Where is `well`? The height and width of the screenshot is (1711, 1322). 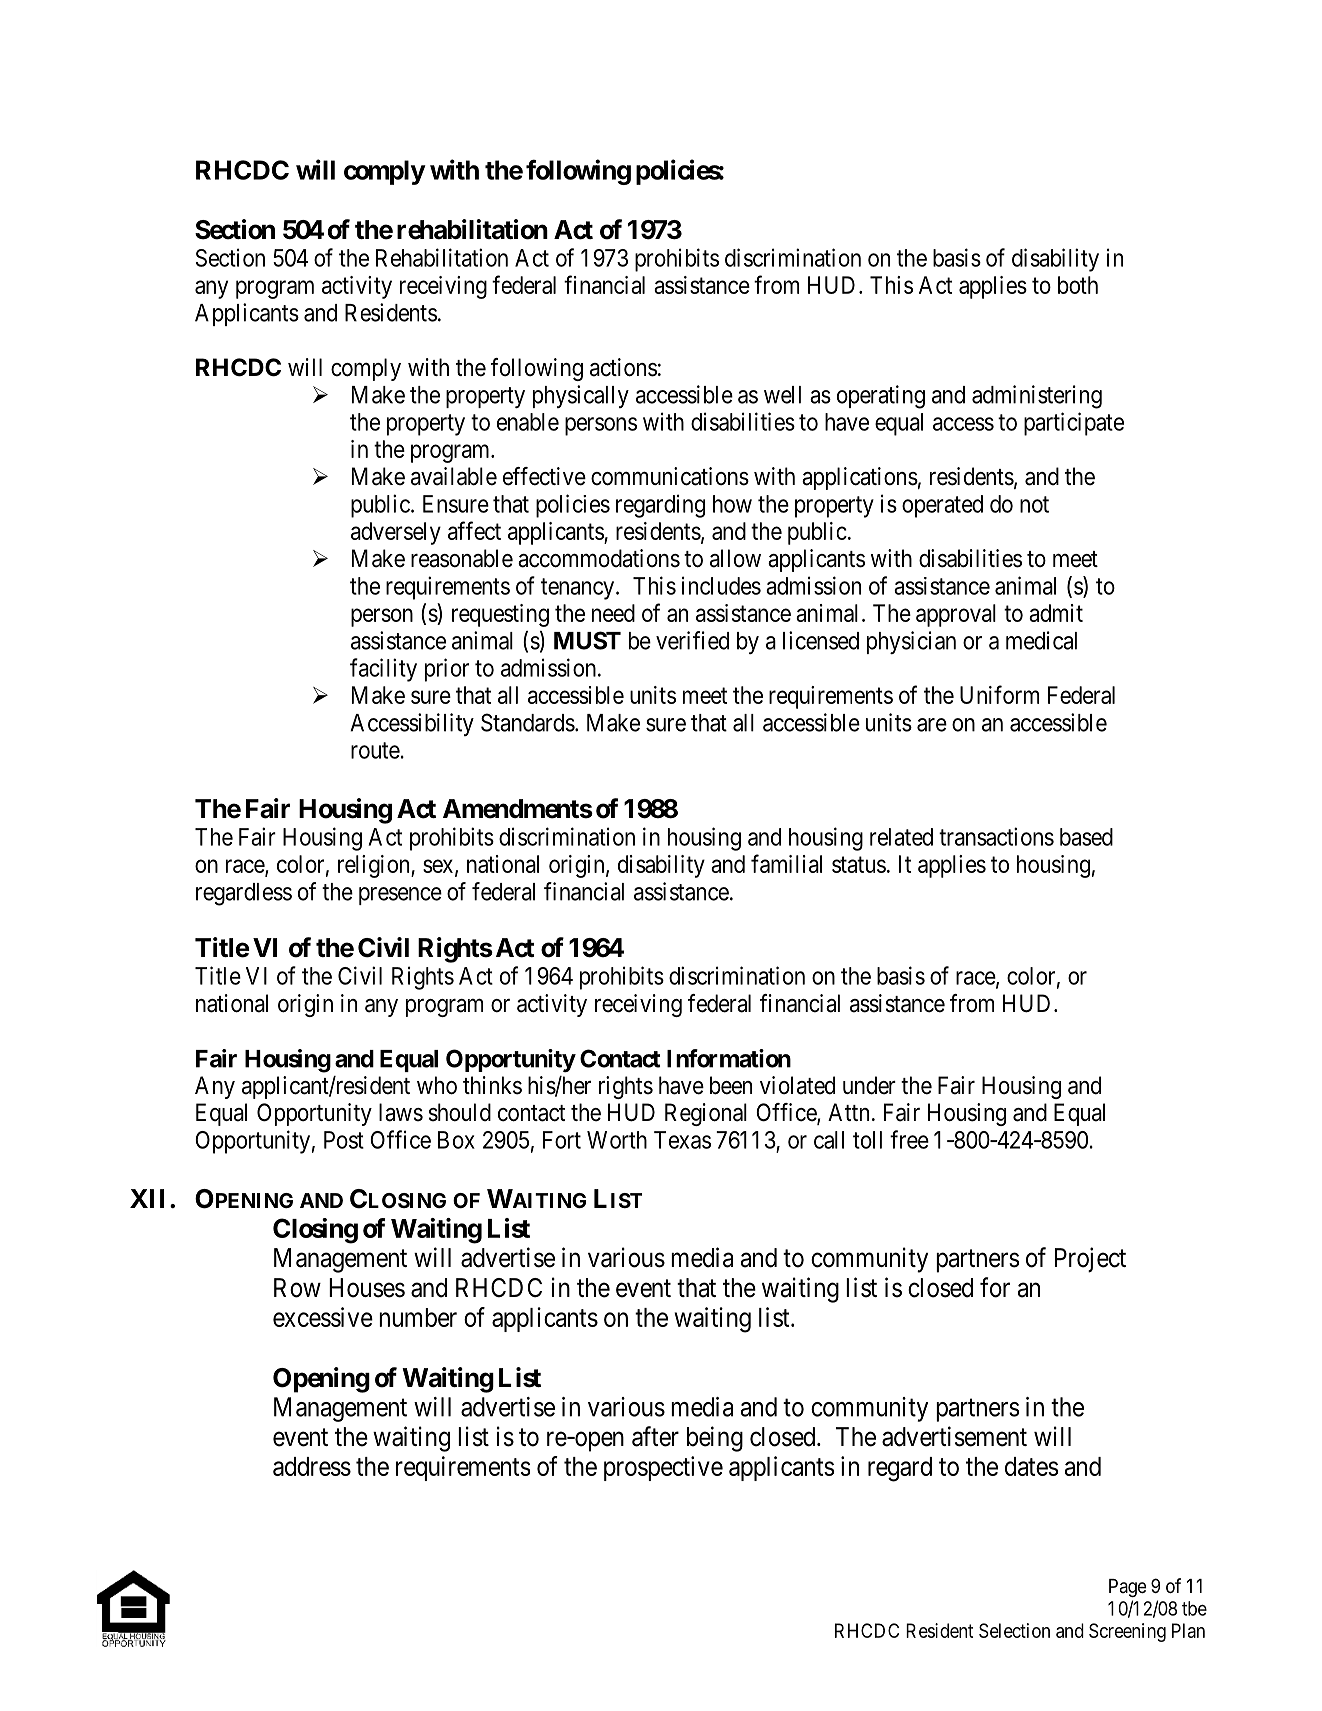 well is located at coordinates (782, 395).
